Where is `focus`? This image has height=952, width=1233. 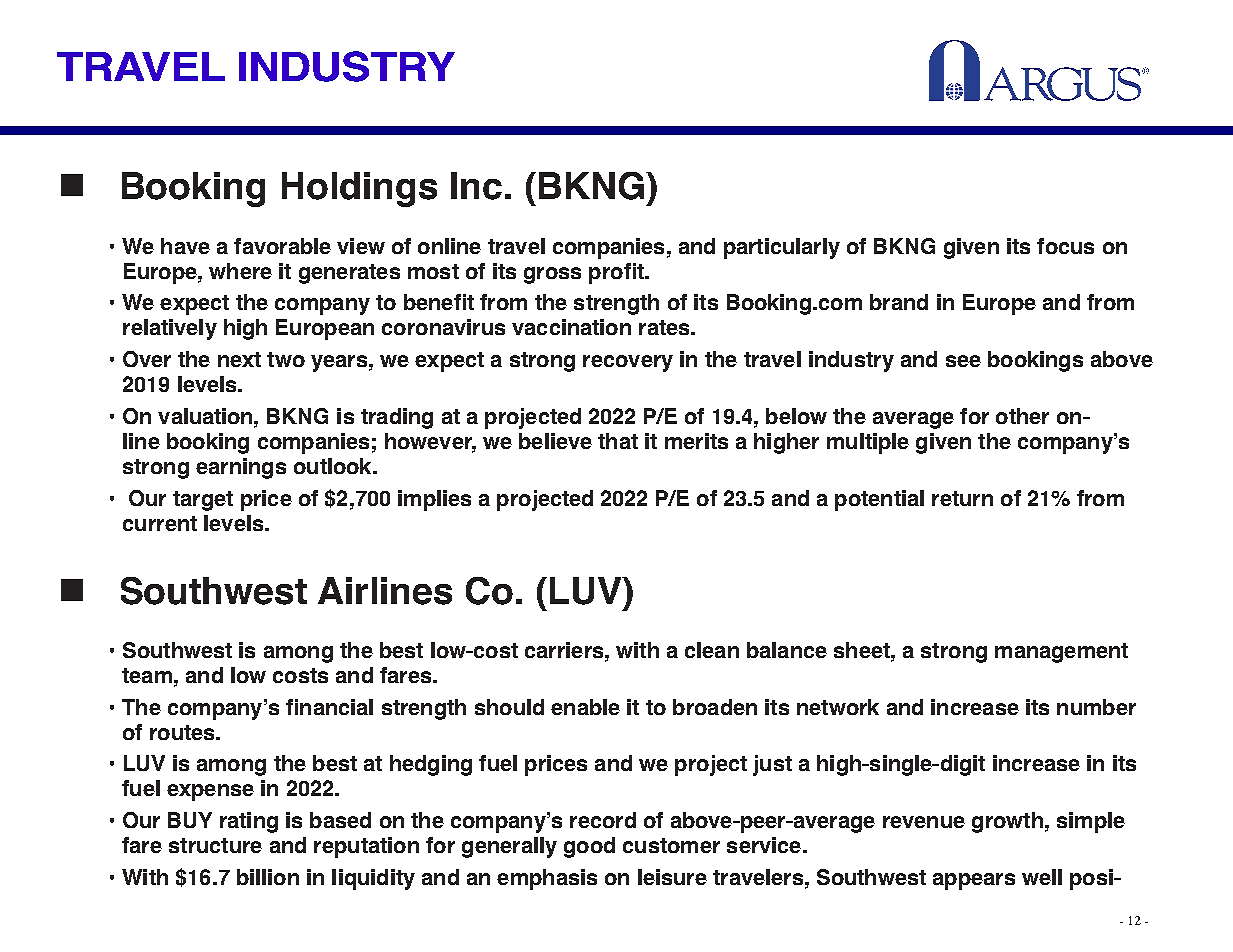 focus is located at coordinates (1065, 246).
